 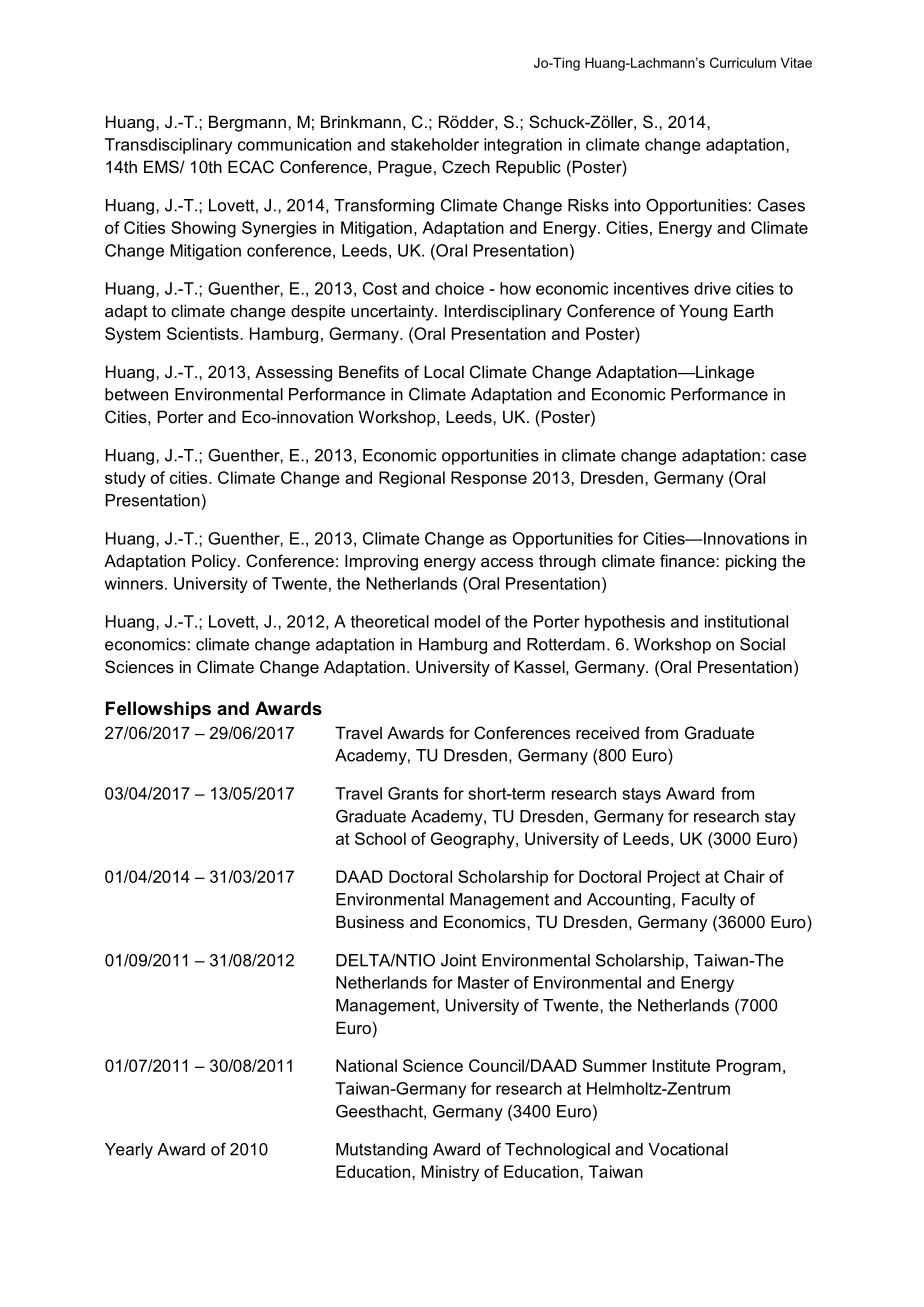 I want to click on Ministry, so click(x=450, y=1173).
